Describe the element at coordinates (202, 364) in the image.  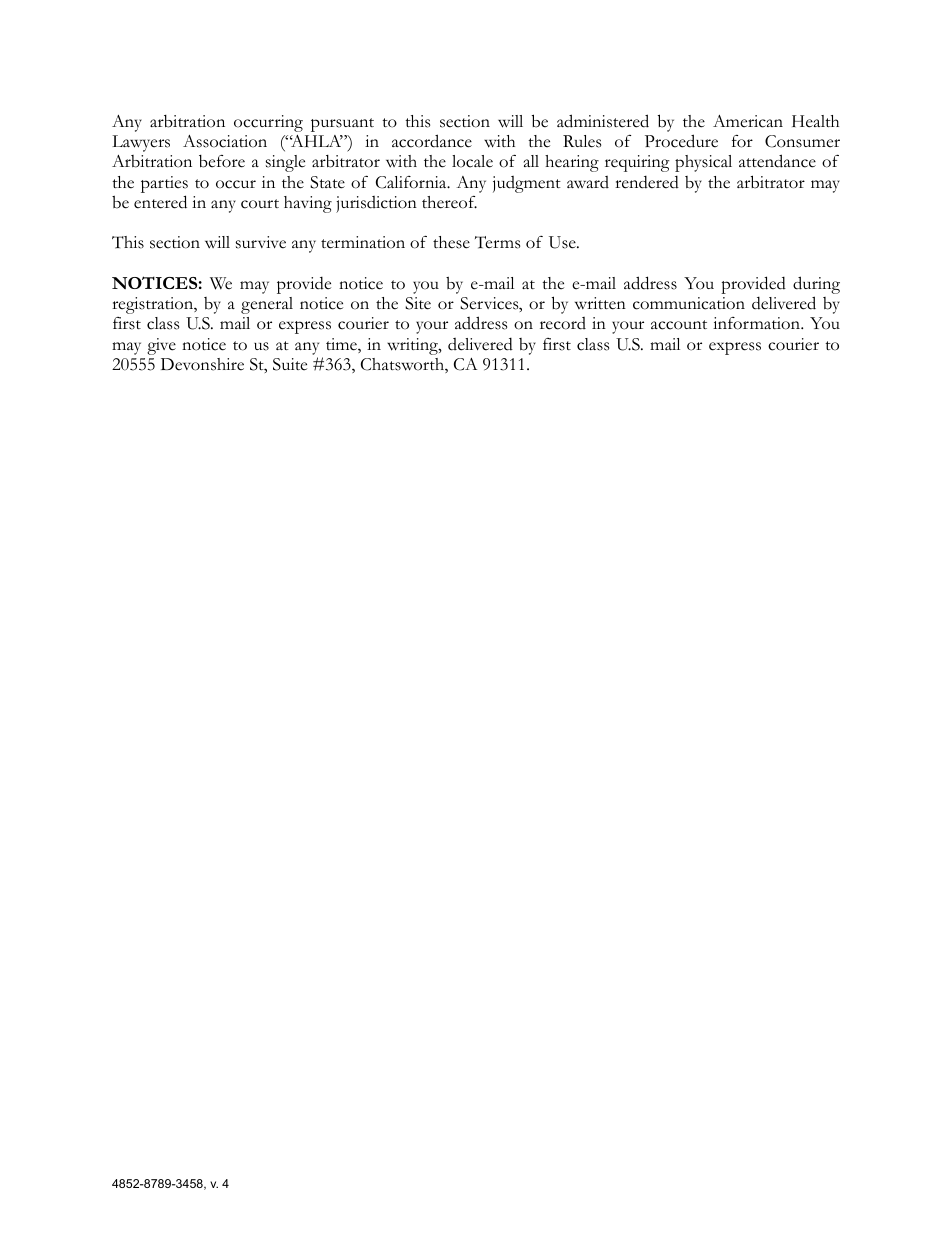
I see `Devonshire` at that location.
